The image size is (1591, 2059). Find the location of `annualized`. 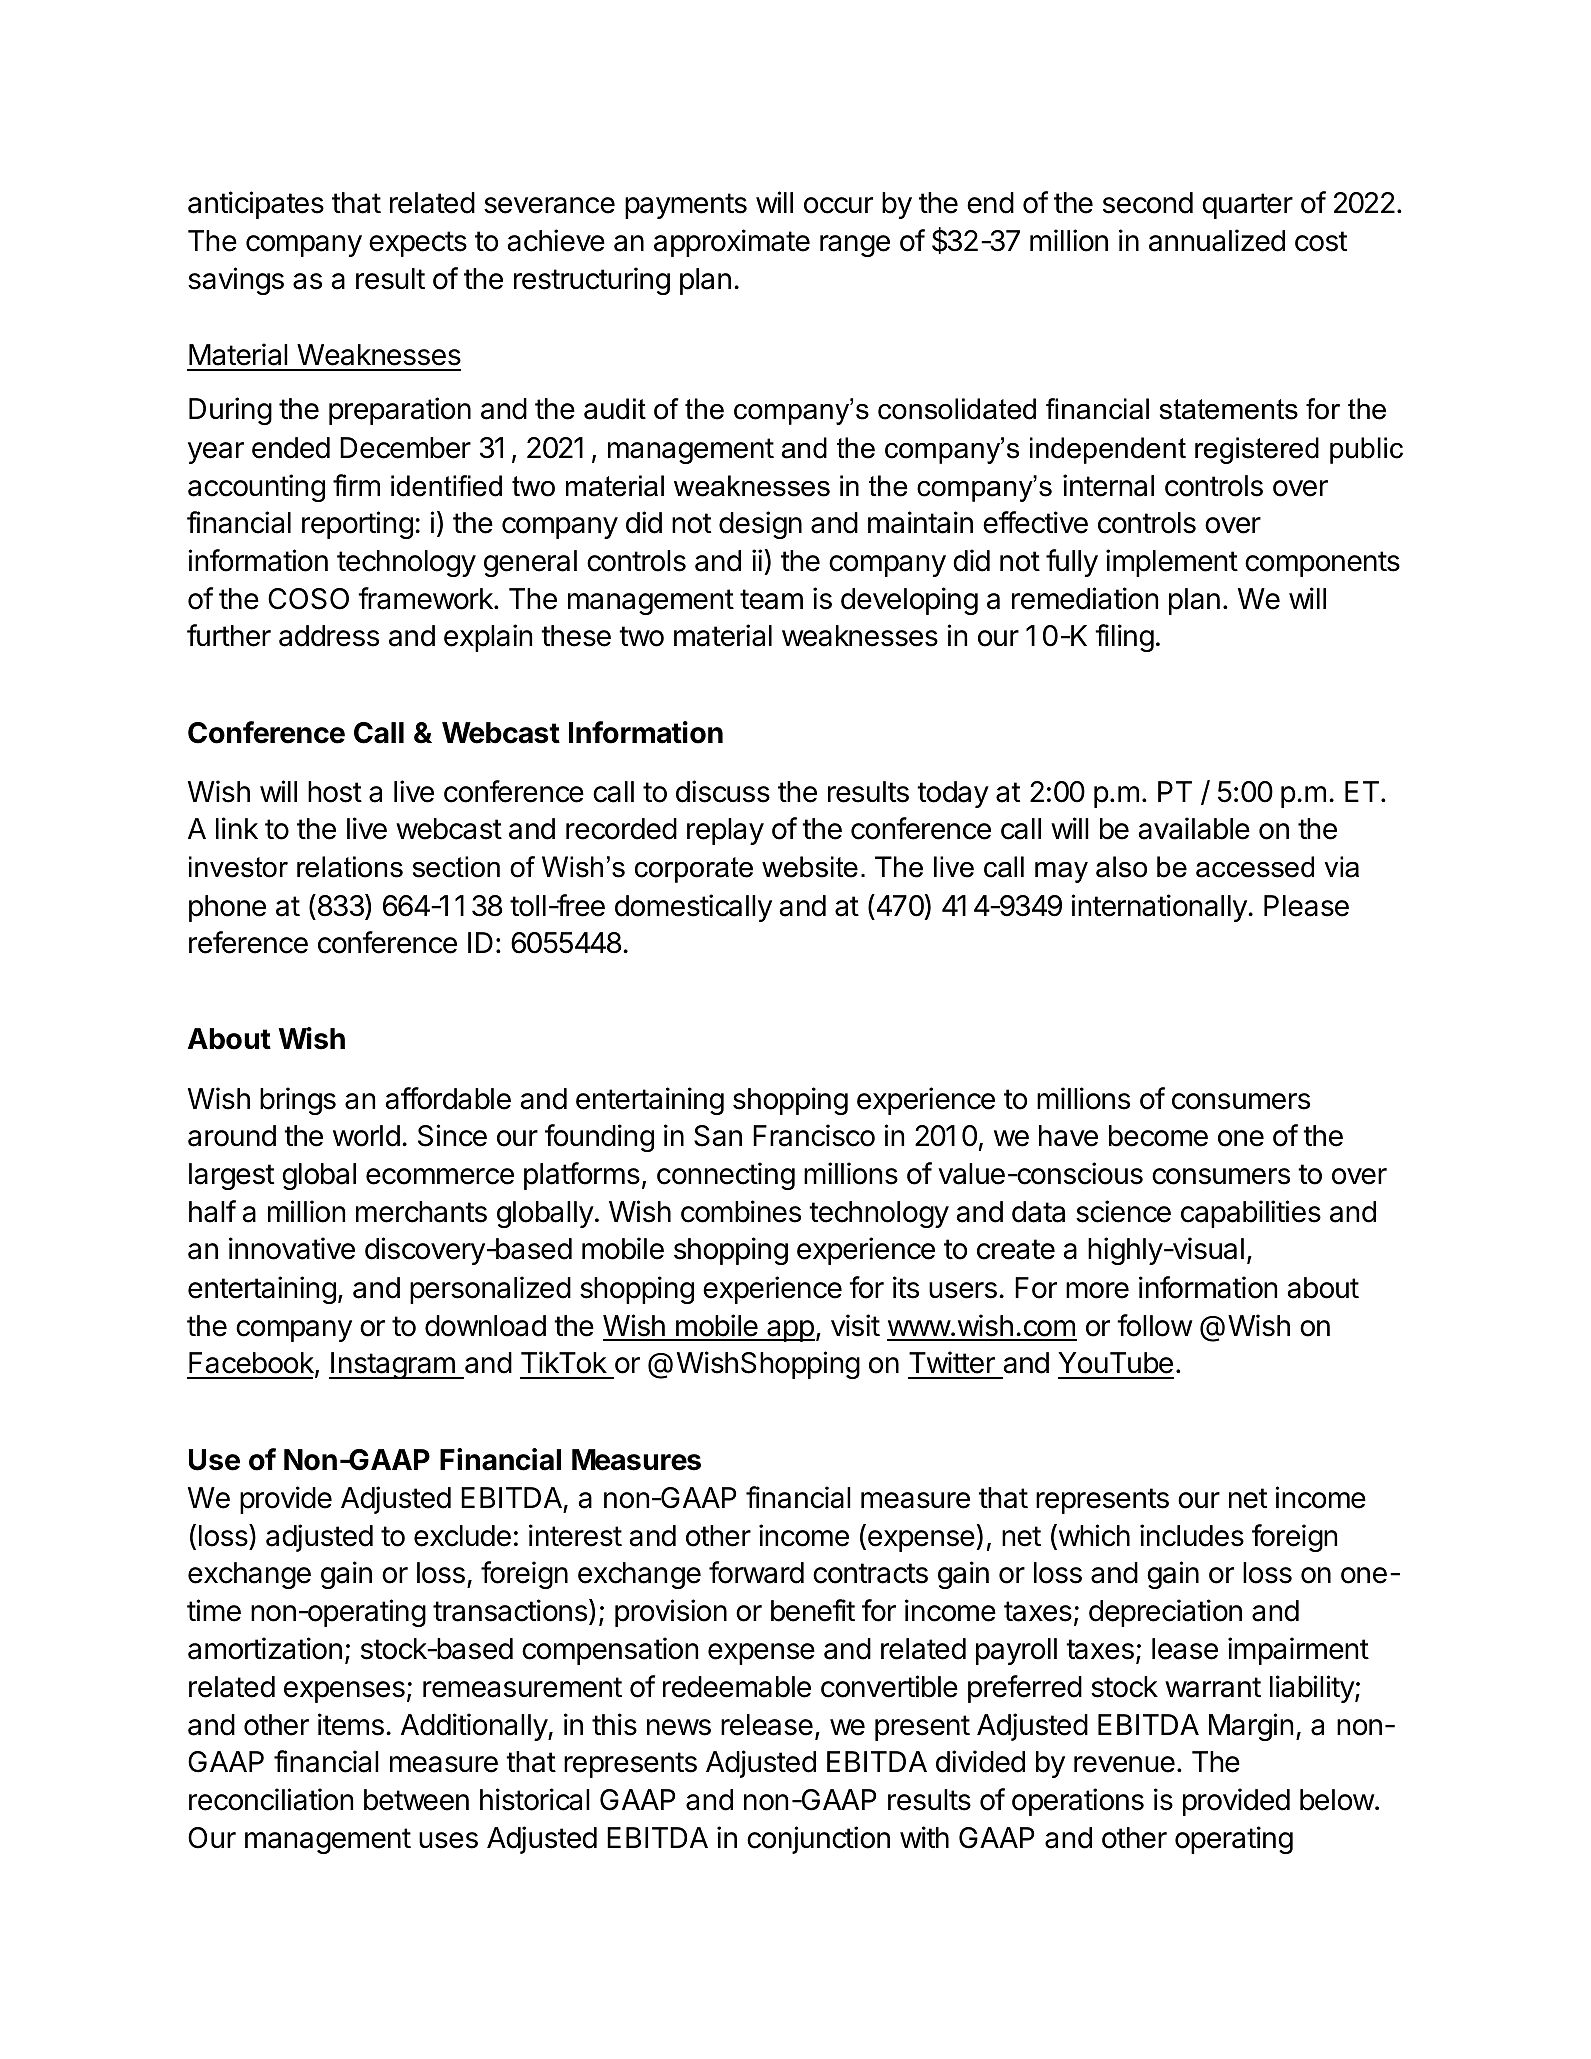

annualized is located at coordinates (1217, 240).
